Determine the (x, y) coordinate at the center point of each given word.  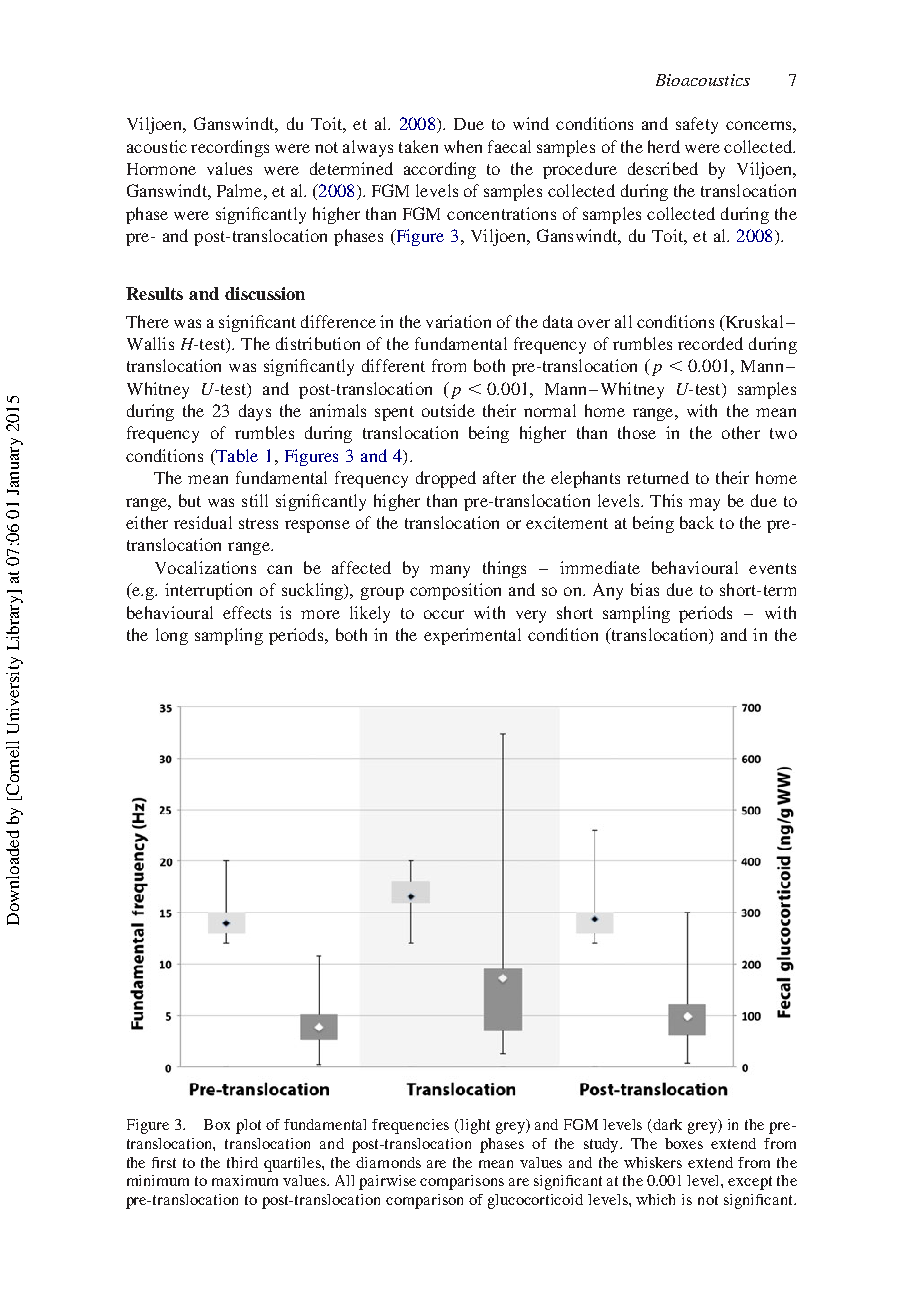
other (741, 432)
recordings (230, 148)
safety (697, 125)
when (463, 146)
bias (645, 589)
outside (448, 410)
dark (667, 1124)
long (172, 636)
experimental (472, 636)
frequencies (410, 1126)
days (255, 412)
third (242, 1162)
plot (248, 1126)
